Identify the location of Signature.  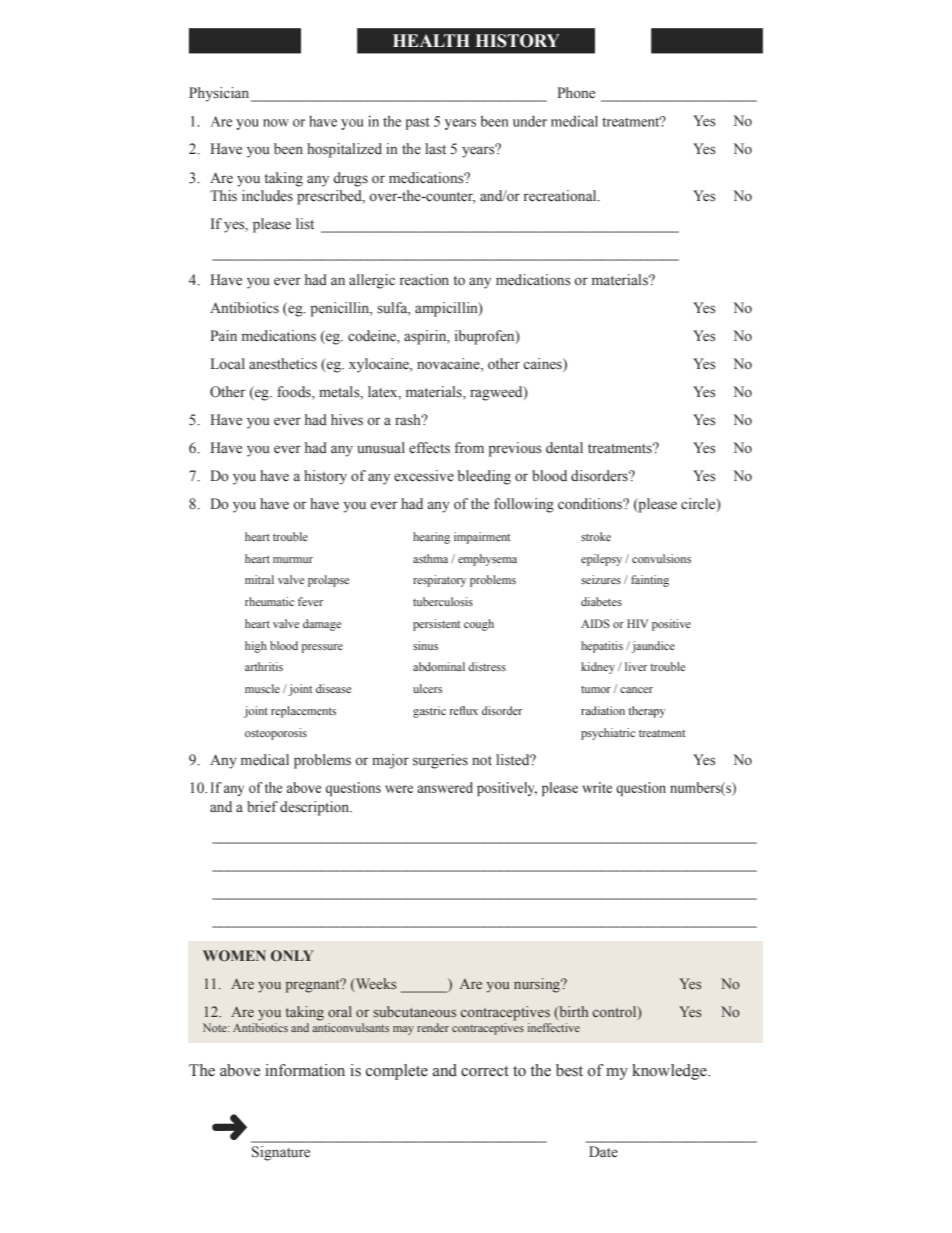
(281, 1153).
